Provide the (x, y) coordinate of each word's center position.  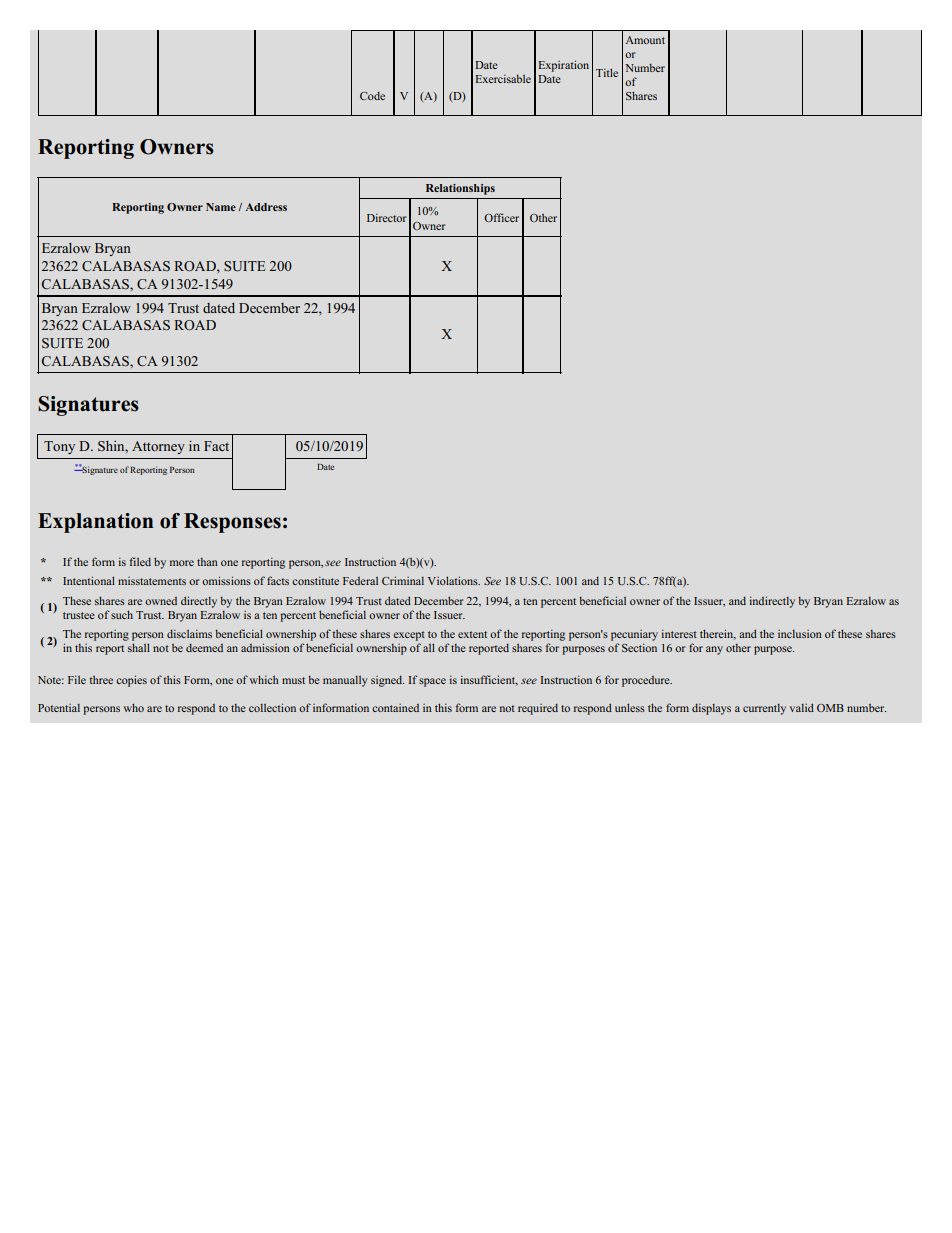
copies (131, 681)
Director (387, 217)
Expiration (563, 66)
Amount (645, 40)
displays (711, 709)
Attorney (158, 447)
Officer (501, 217)
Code (372, 96)
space (432, 682)
